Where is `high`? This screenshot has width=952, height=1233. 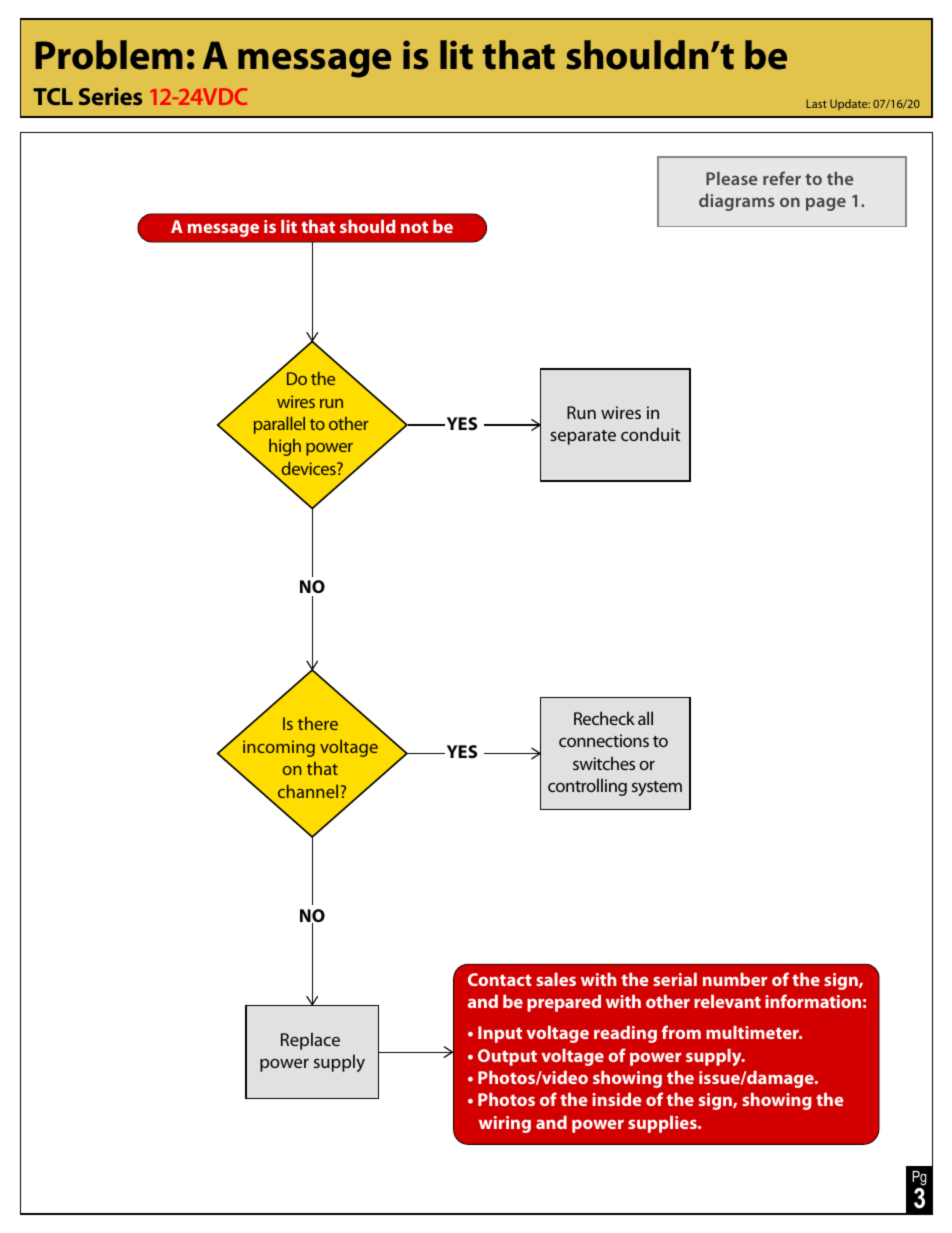 high is located at coordinates (285, 447).
